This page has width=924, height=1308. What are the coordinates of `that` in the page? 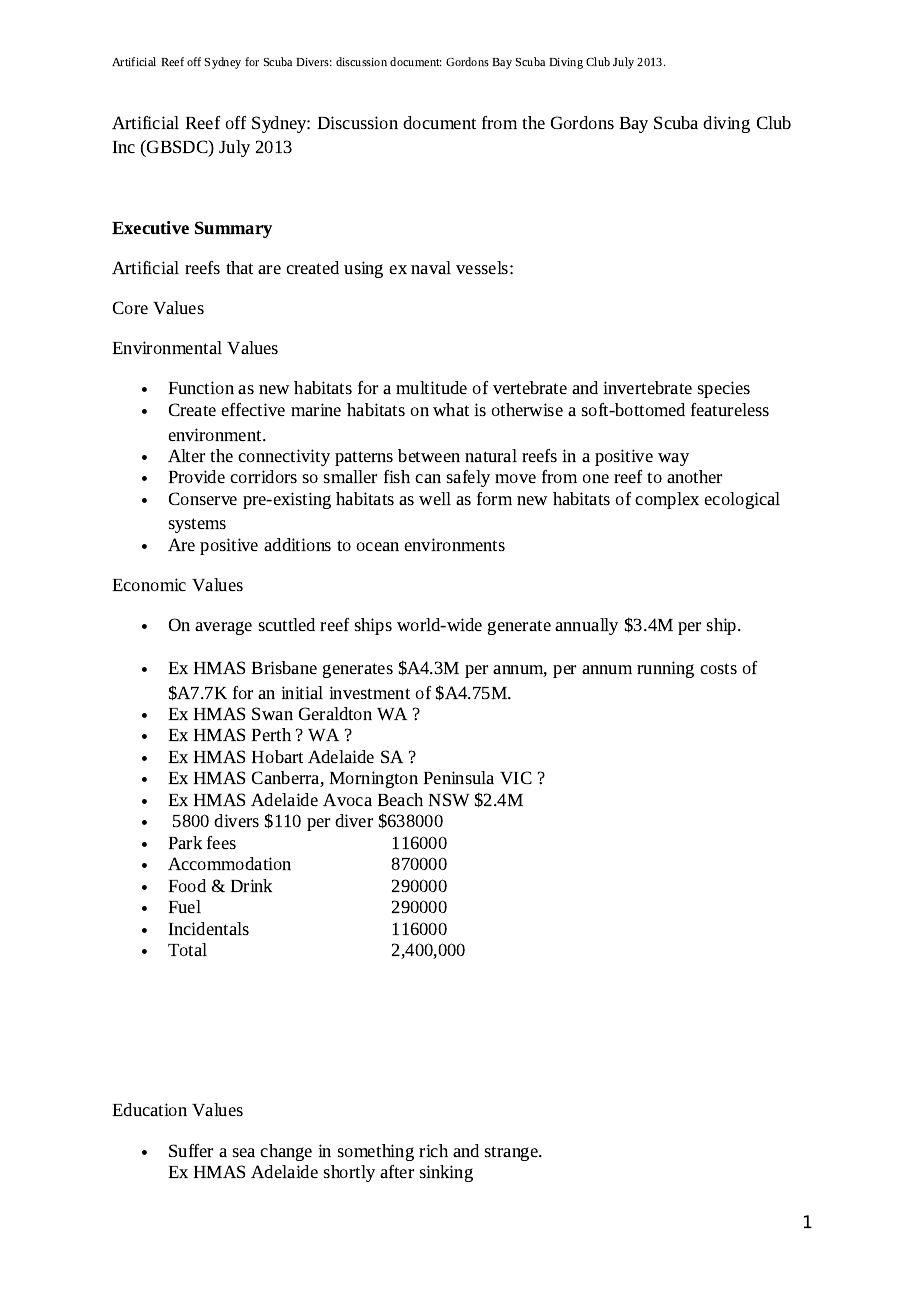 It's located at (239, 267).
